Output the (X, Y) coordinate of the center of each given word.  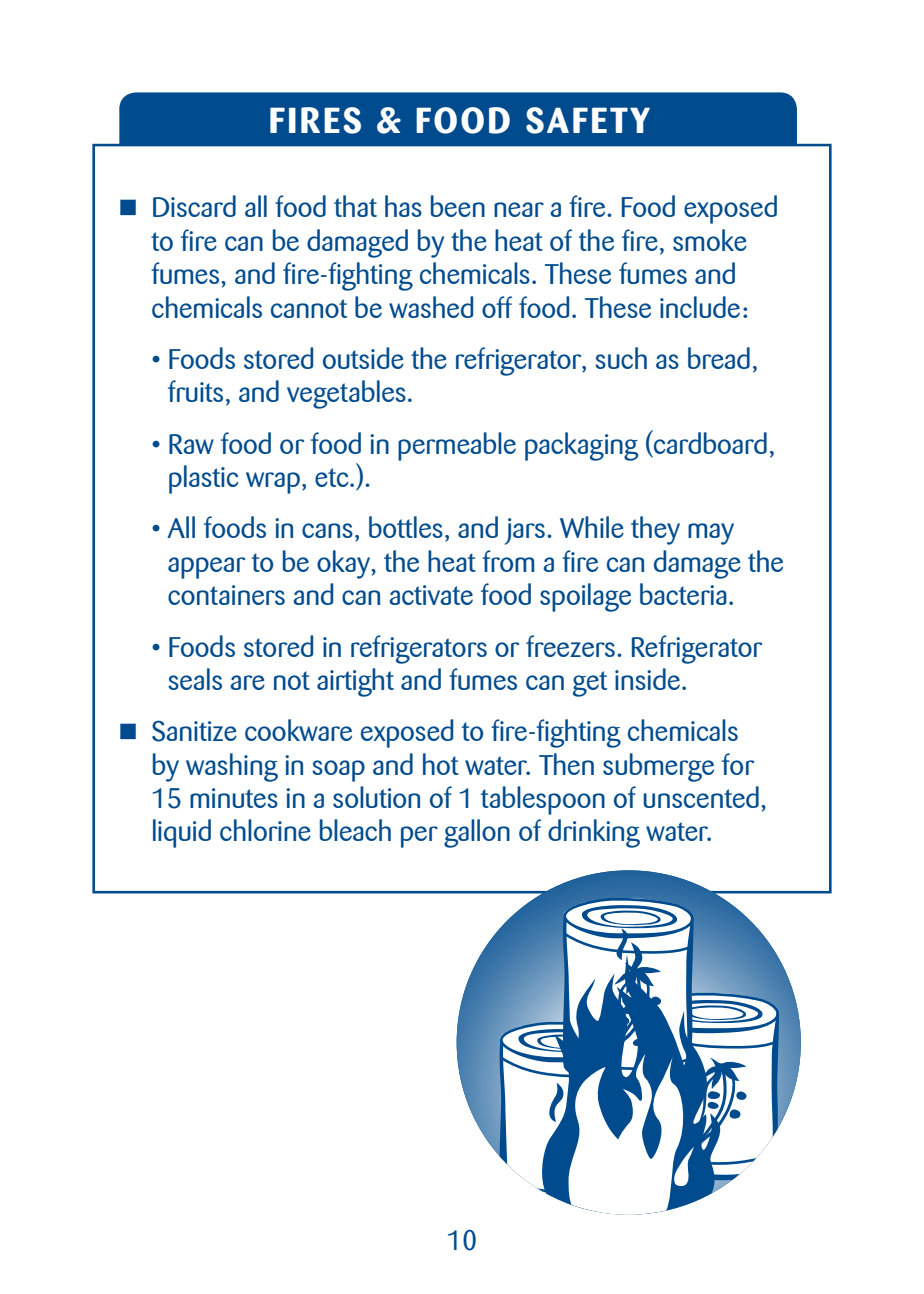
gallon (477, 833)
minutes (234, 798)
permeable (457, 446)
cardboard (709, 442)
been (458, 206)
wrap (273, 483)
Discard (194, 206)
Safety (588, 120)
